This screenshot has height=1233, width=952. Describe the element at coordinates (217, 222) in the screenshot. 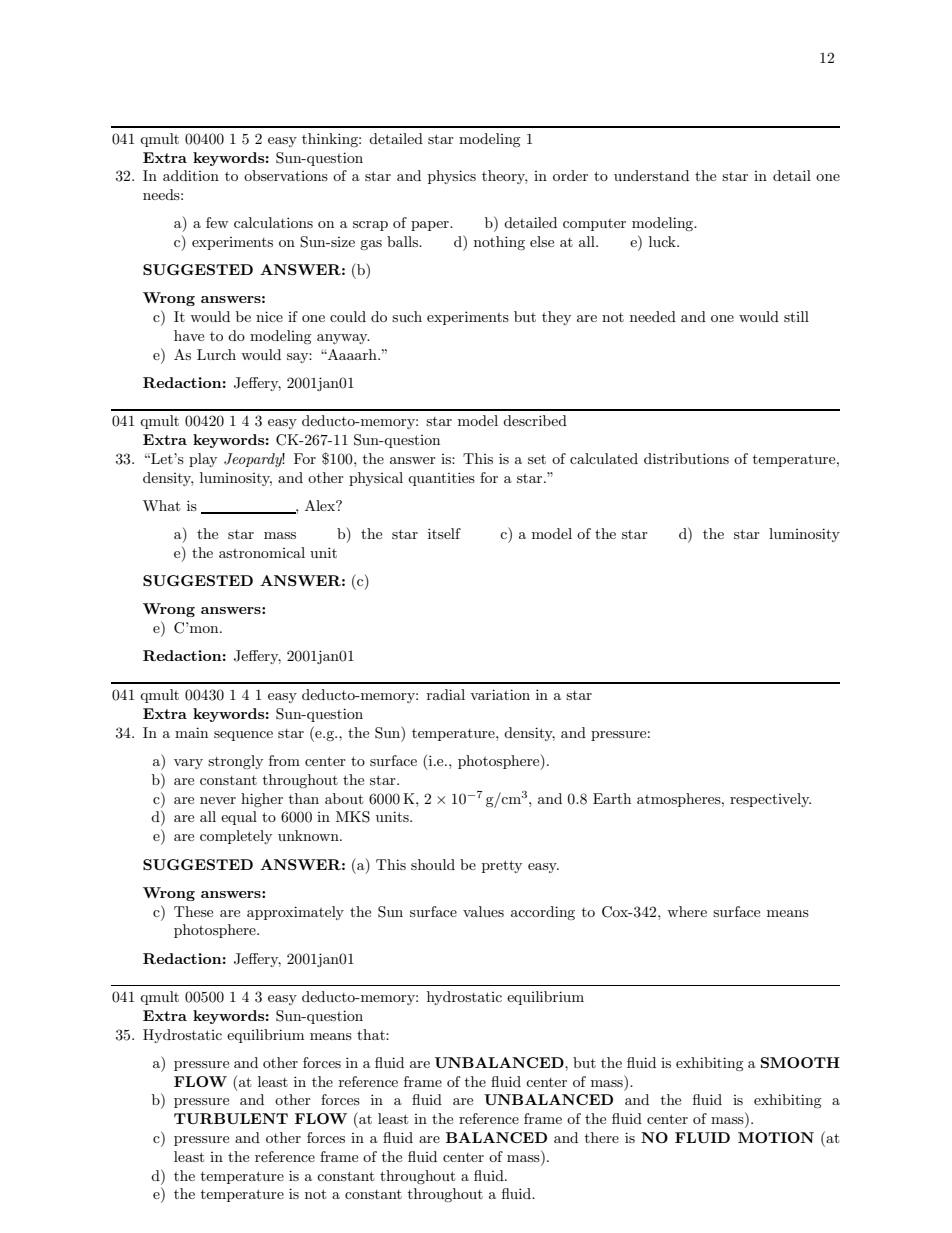

I see `few` at that location.
